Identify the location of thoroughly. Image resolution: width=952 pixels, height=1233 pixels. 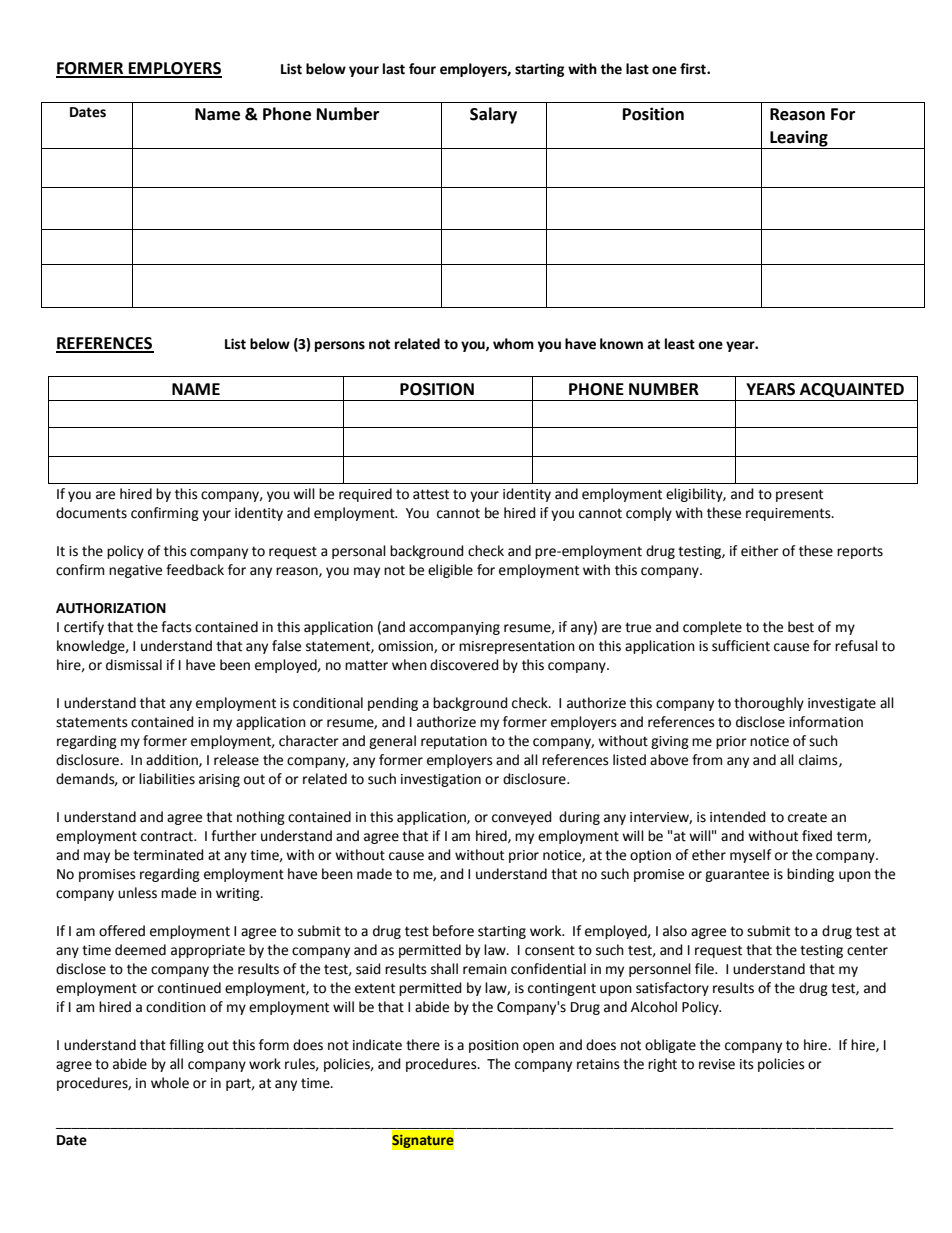
(769, 704).
